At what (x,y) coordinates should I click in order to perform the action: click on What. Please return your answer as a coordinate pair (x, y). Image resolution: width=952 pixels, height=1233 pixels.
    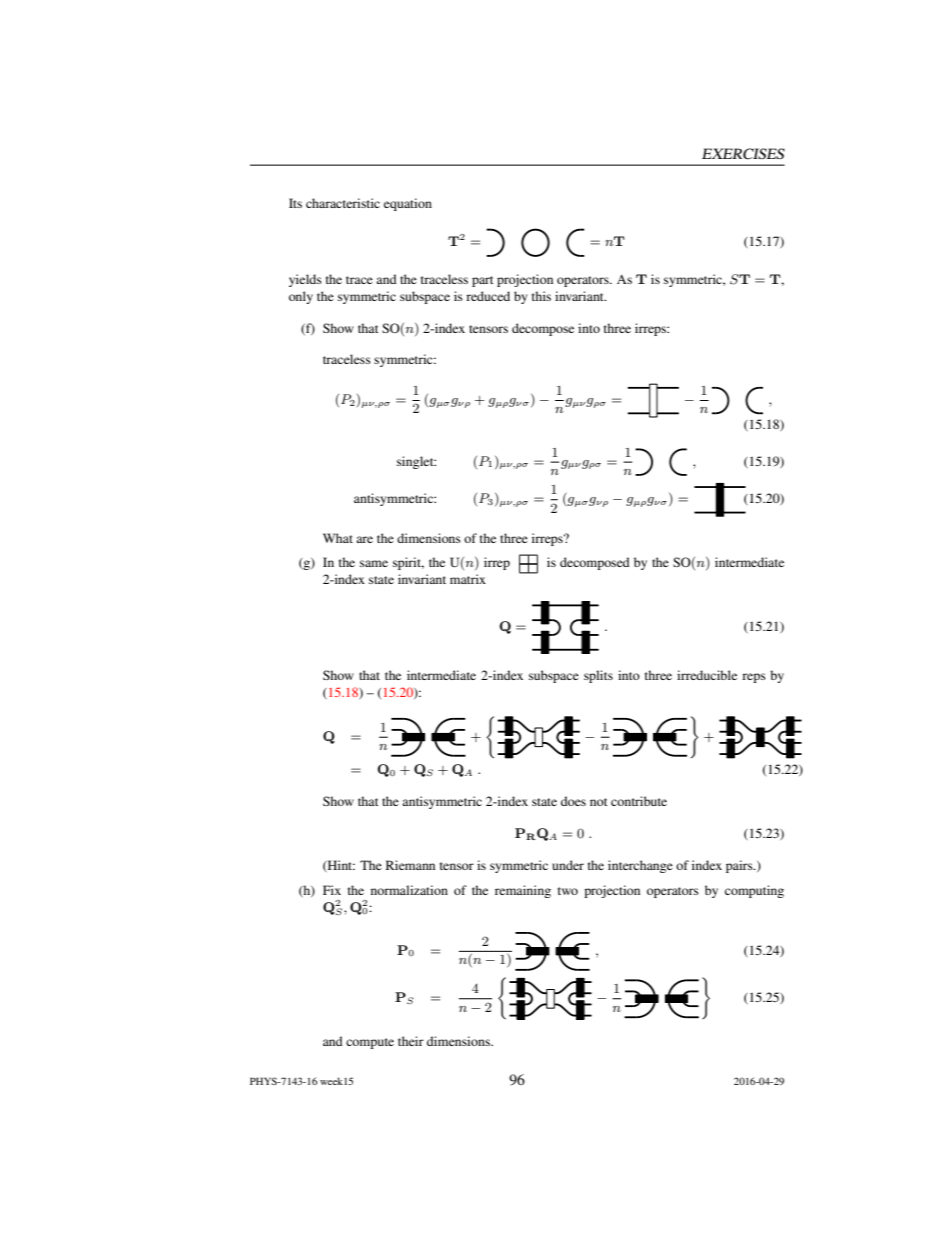
    Looking at the image, I should click on (338, 538).
